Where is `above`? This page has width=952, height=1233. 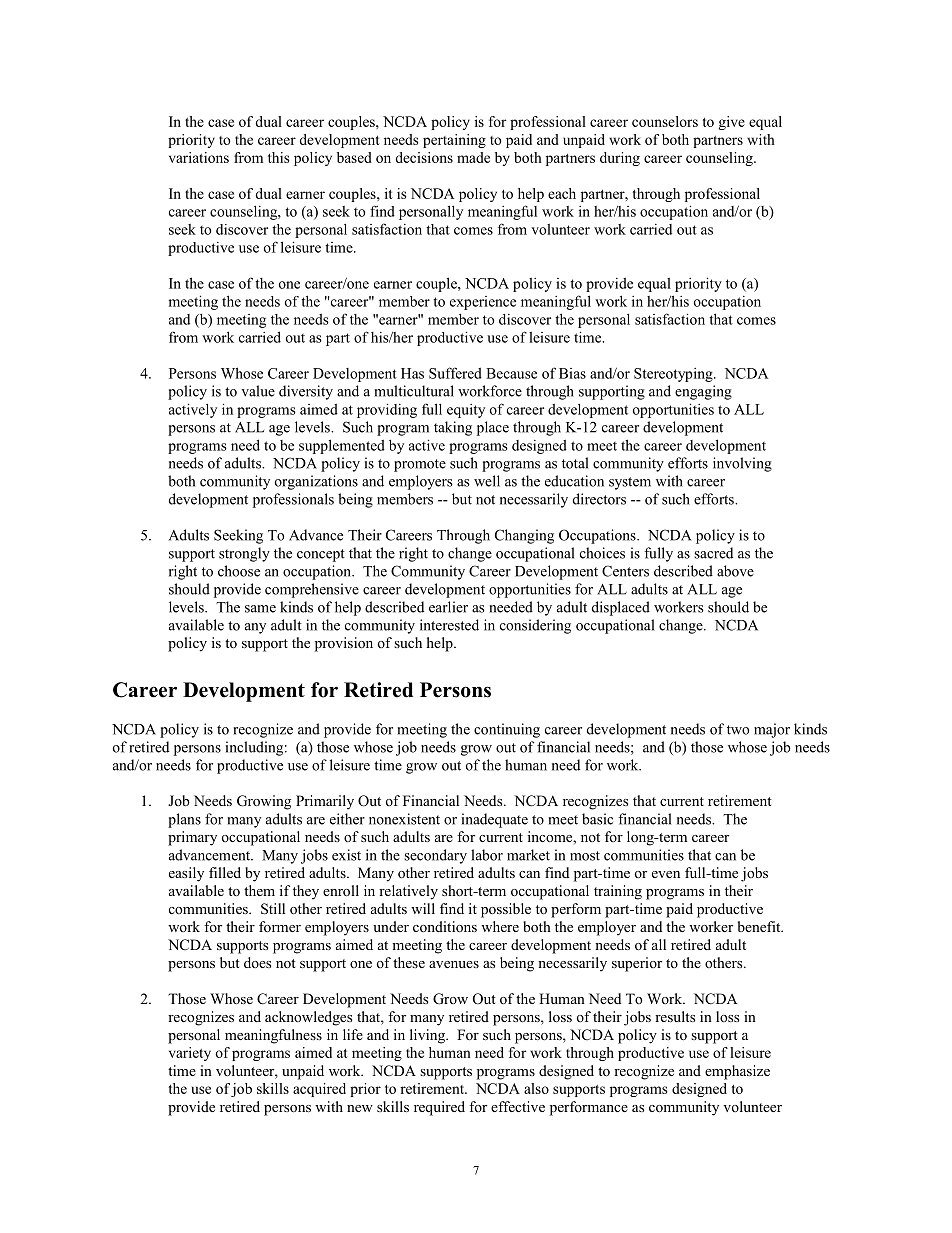 above is located at coordinates (735, 571).
